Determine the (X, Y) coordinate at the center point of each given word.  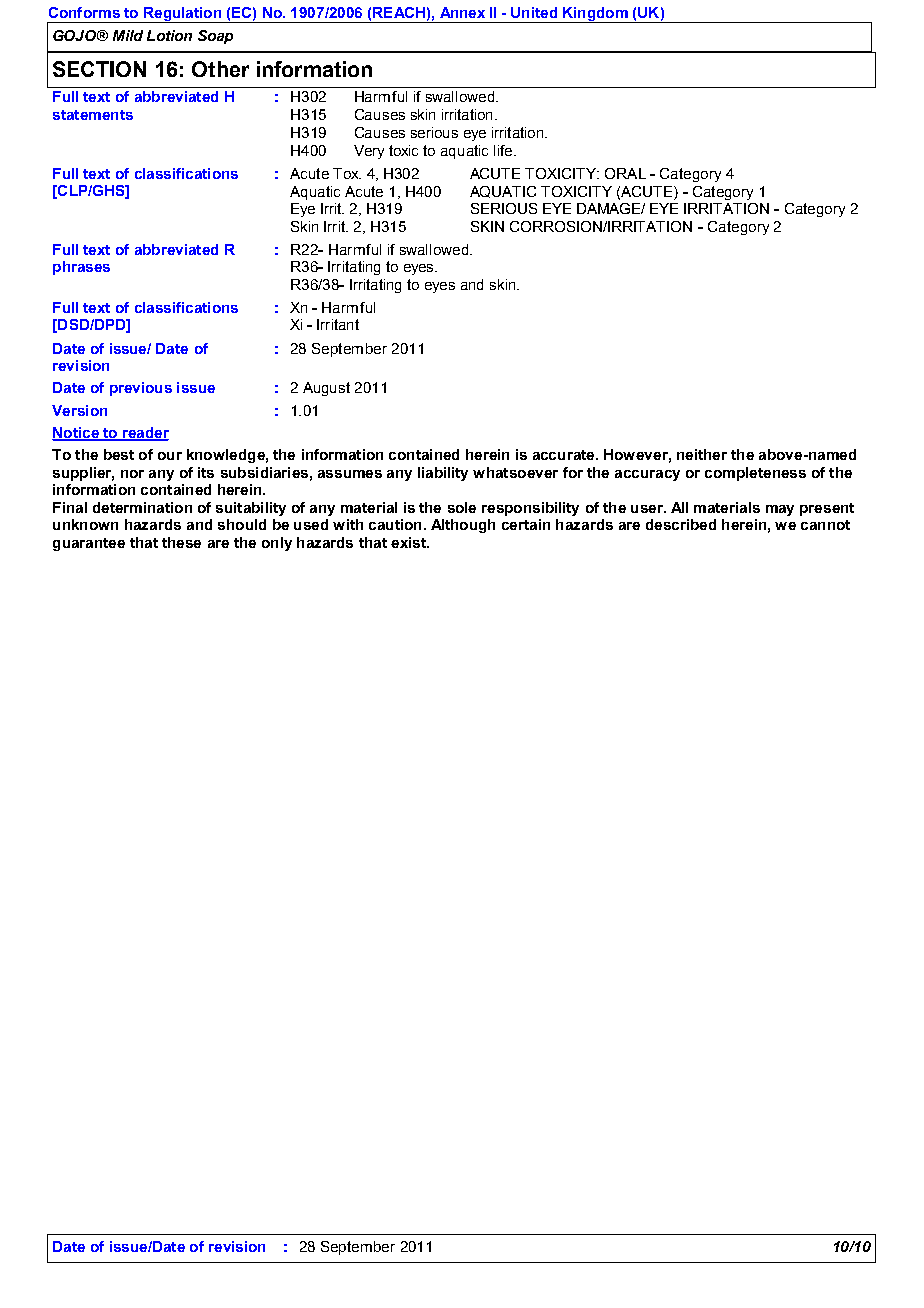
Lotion (169, 35)
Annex (462, 12)
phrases (81, 268)
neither (702, 454)
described (681, 524)
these (181, 542)
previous (141, 389)
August (326, 389)
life (504, 150)
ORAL (625, 173)
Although (463, 526)
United (534, 12)
